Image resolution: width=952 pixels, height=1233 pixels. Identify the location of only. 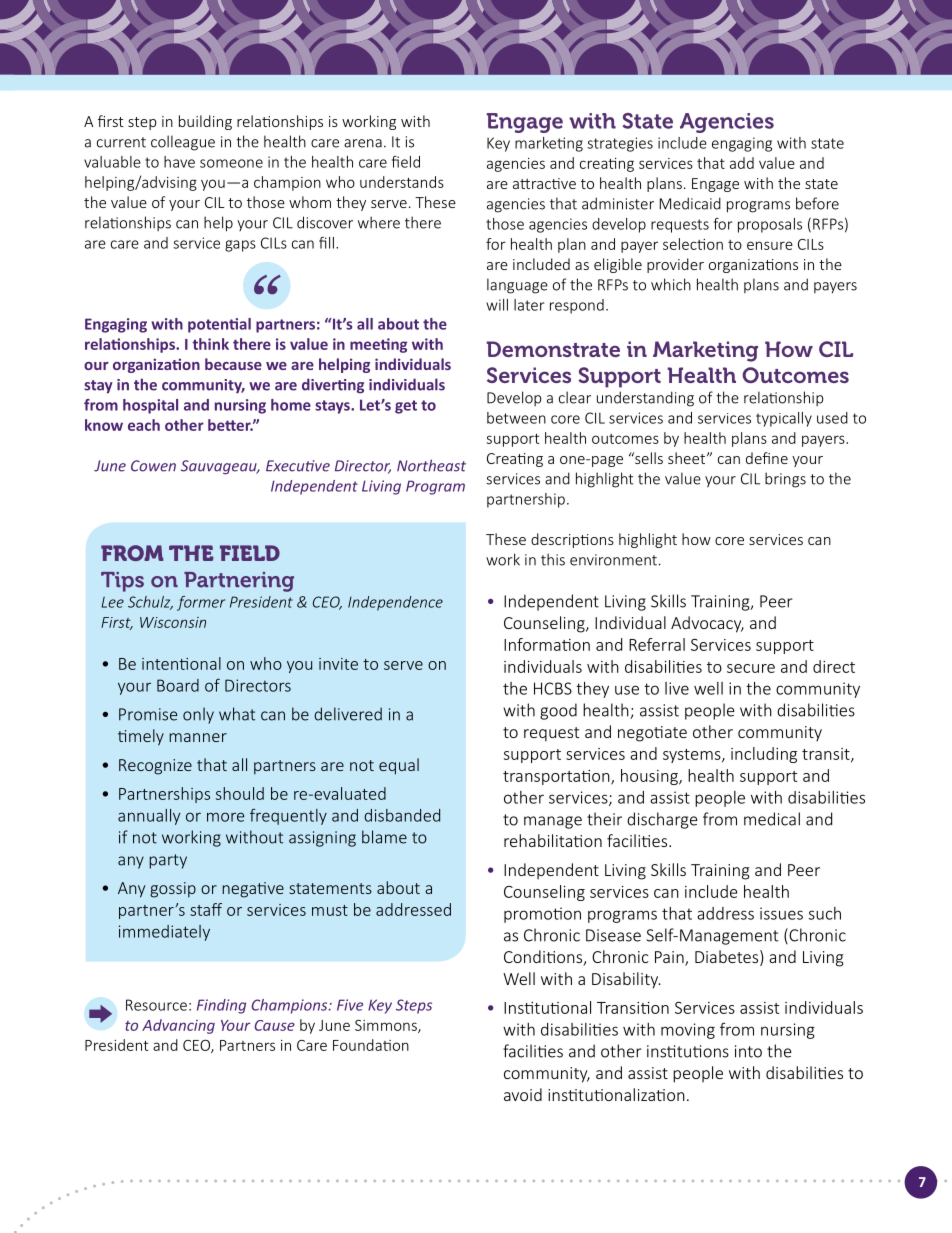
(198, 715).
